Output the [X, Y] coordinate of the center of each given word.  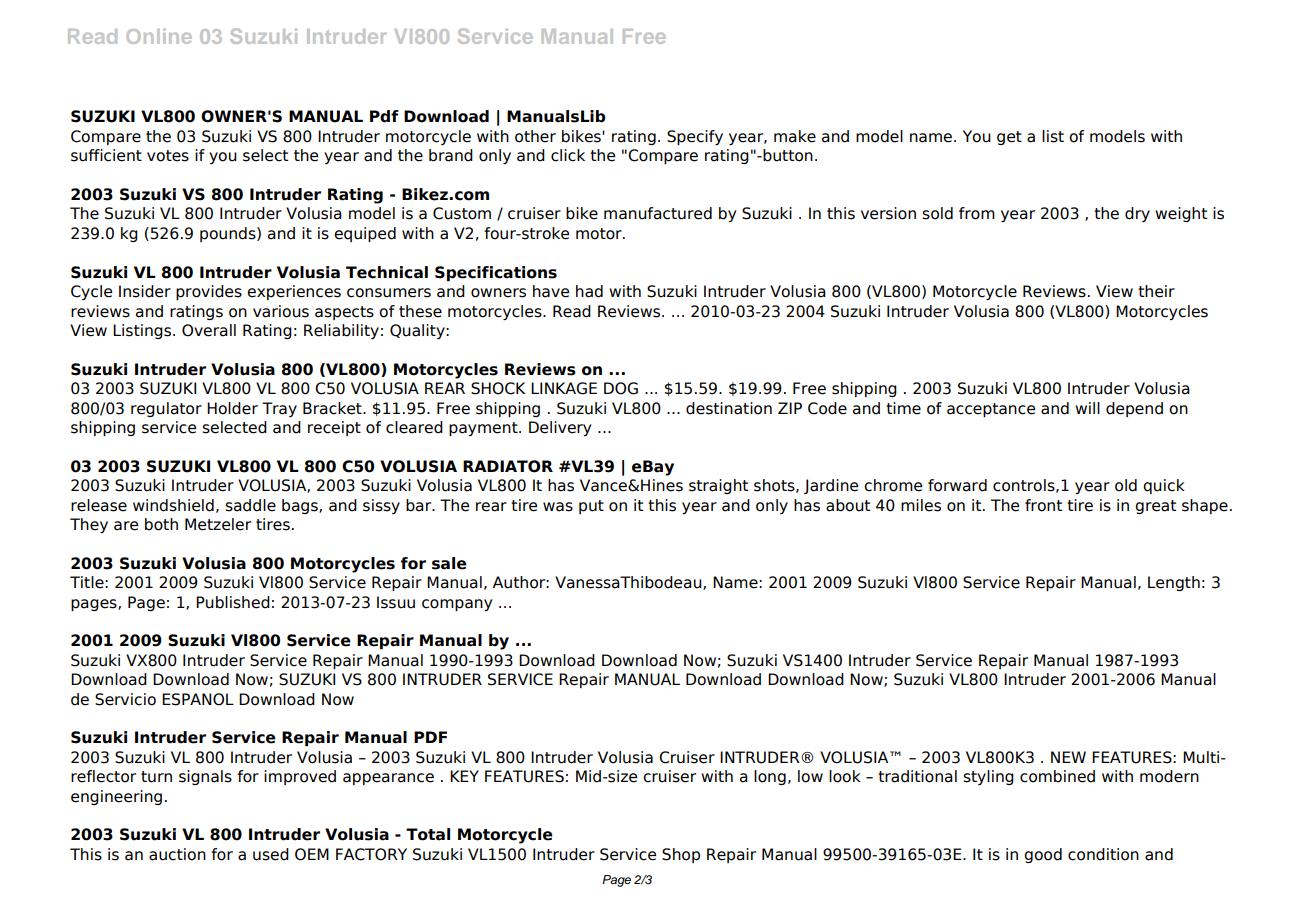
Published [233, 602]
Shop [681, 855]
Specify [695, 137]
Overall [209, 330]
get [1009, 138]
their [1156, 291]
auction [177, 854]
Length [1174, 583]
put [591, 507]
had [589, 291]
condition [1103, 854]
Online [159, 36]
